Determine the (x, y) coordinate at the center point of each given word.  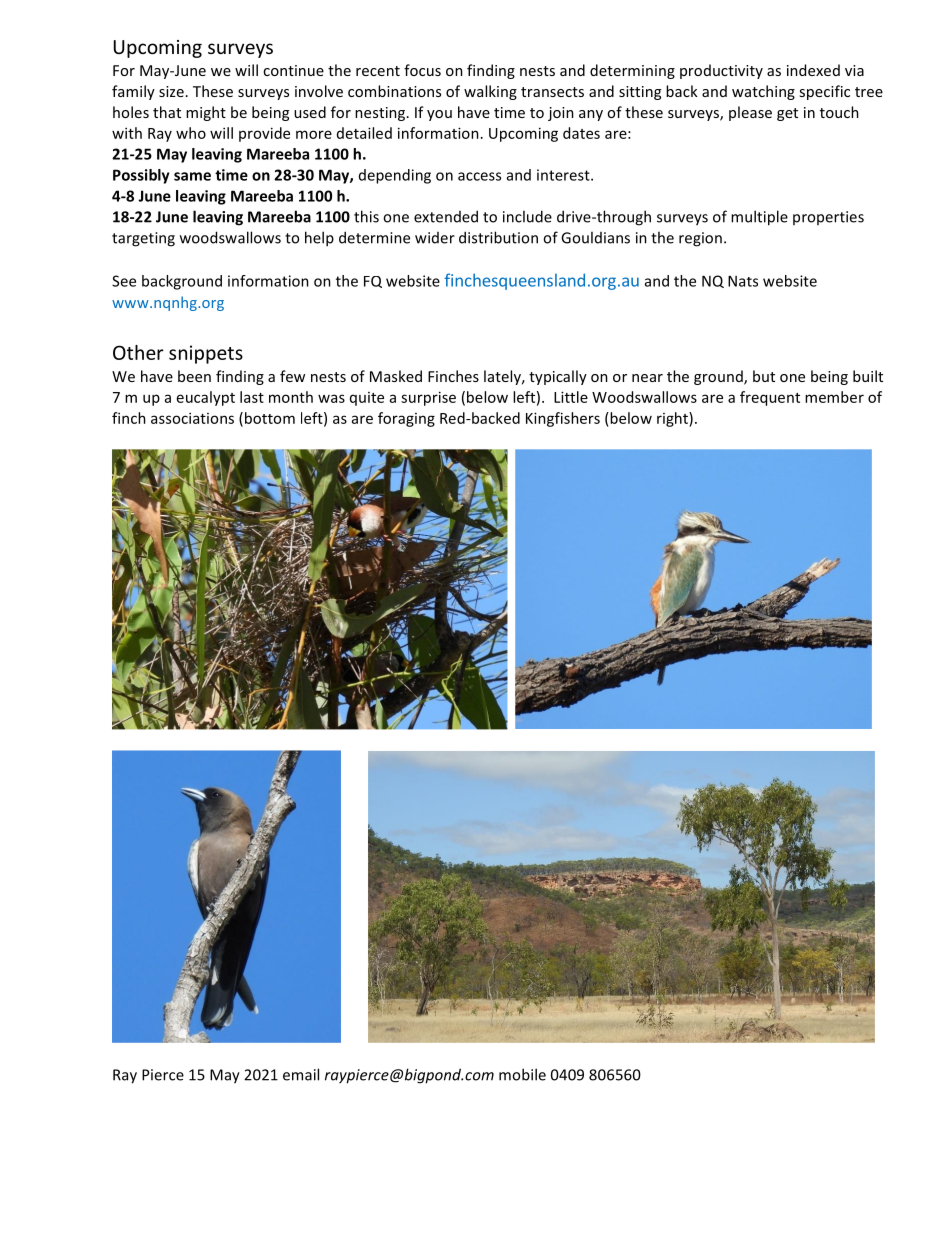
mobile (522, 1074)
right (673, 419)
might (206, 113)
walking (490, 92)
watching (763, 92)
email (301, 1074)
